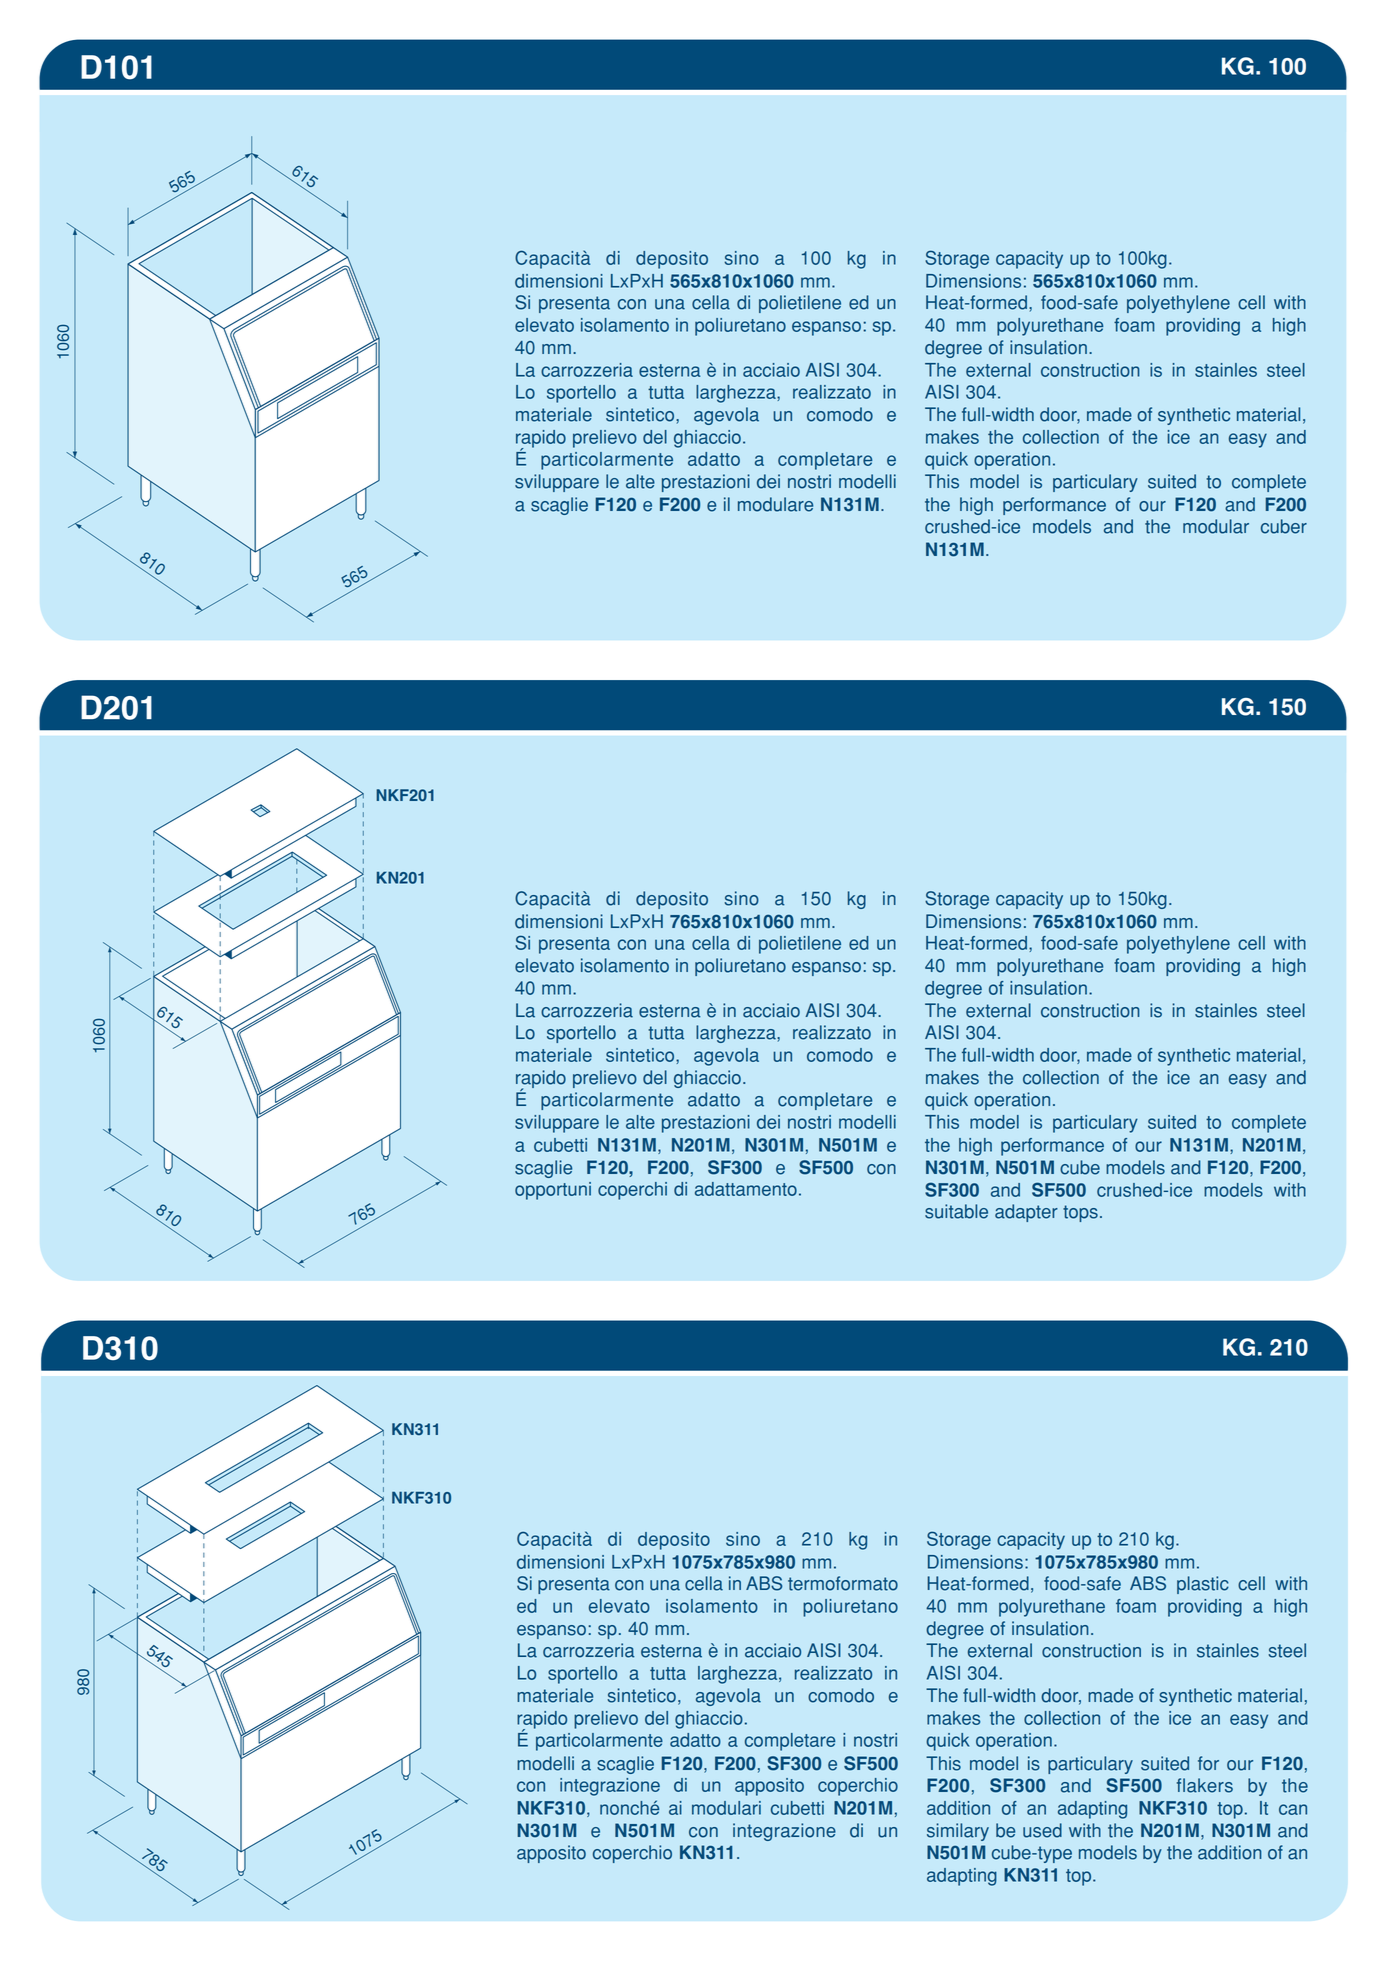  What do you see at coordinates (1026, 1213) in the screenshot?
I see `adapter` at bounding box center [1026, 1213].
